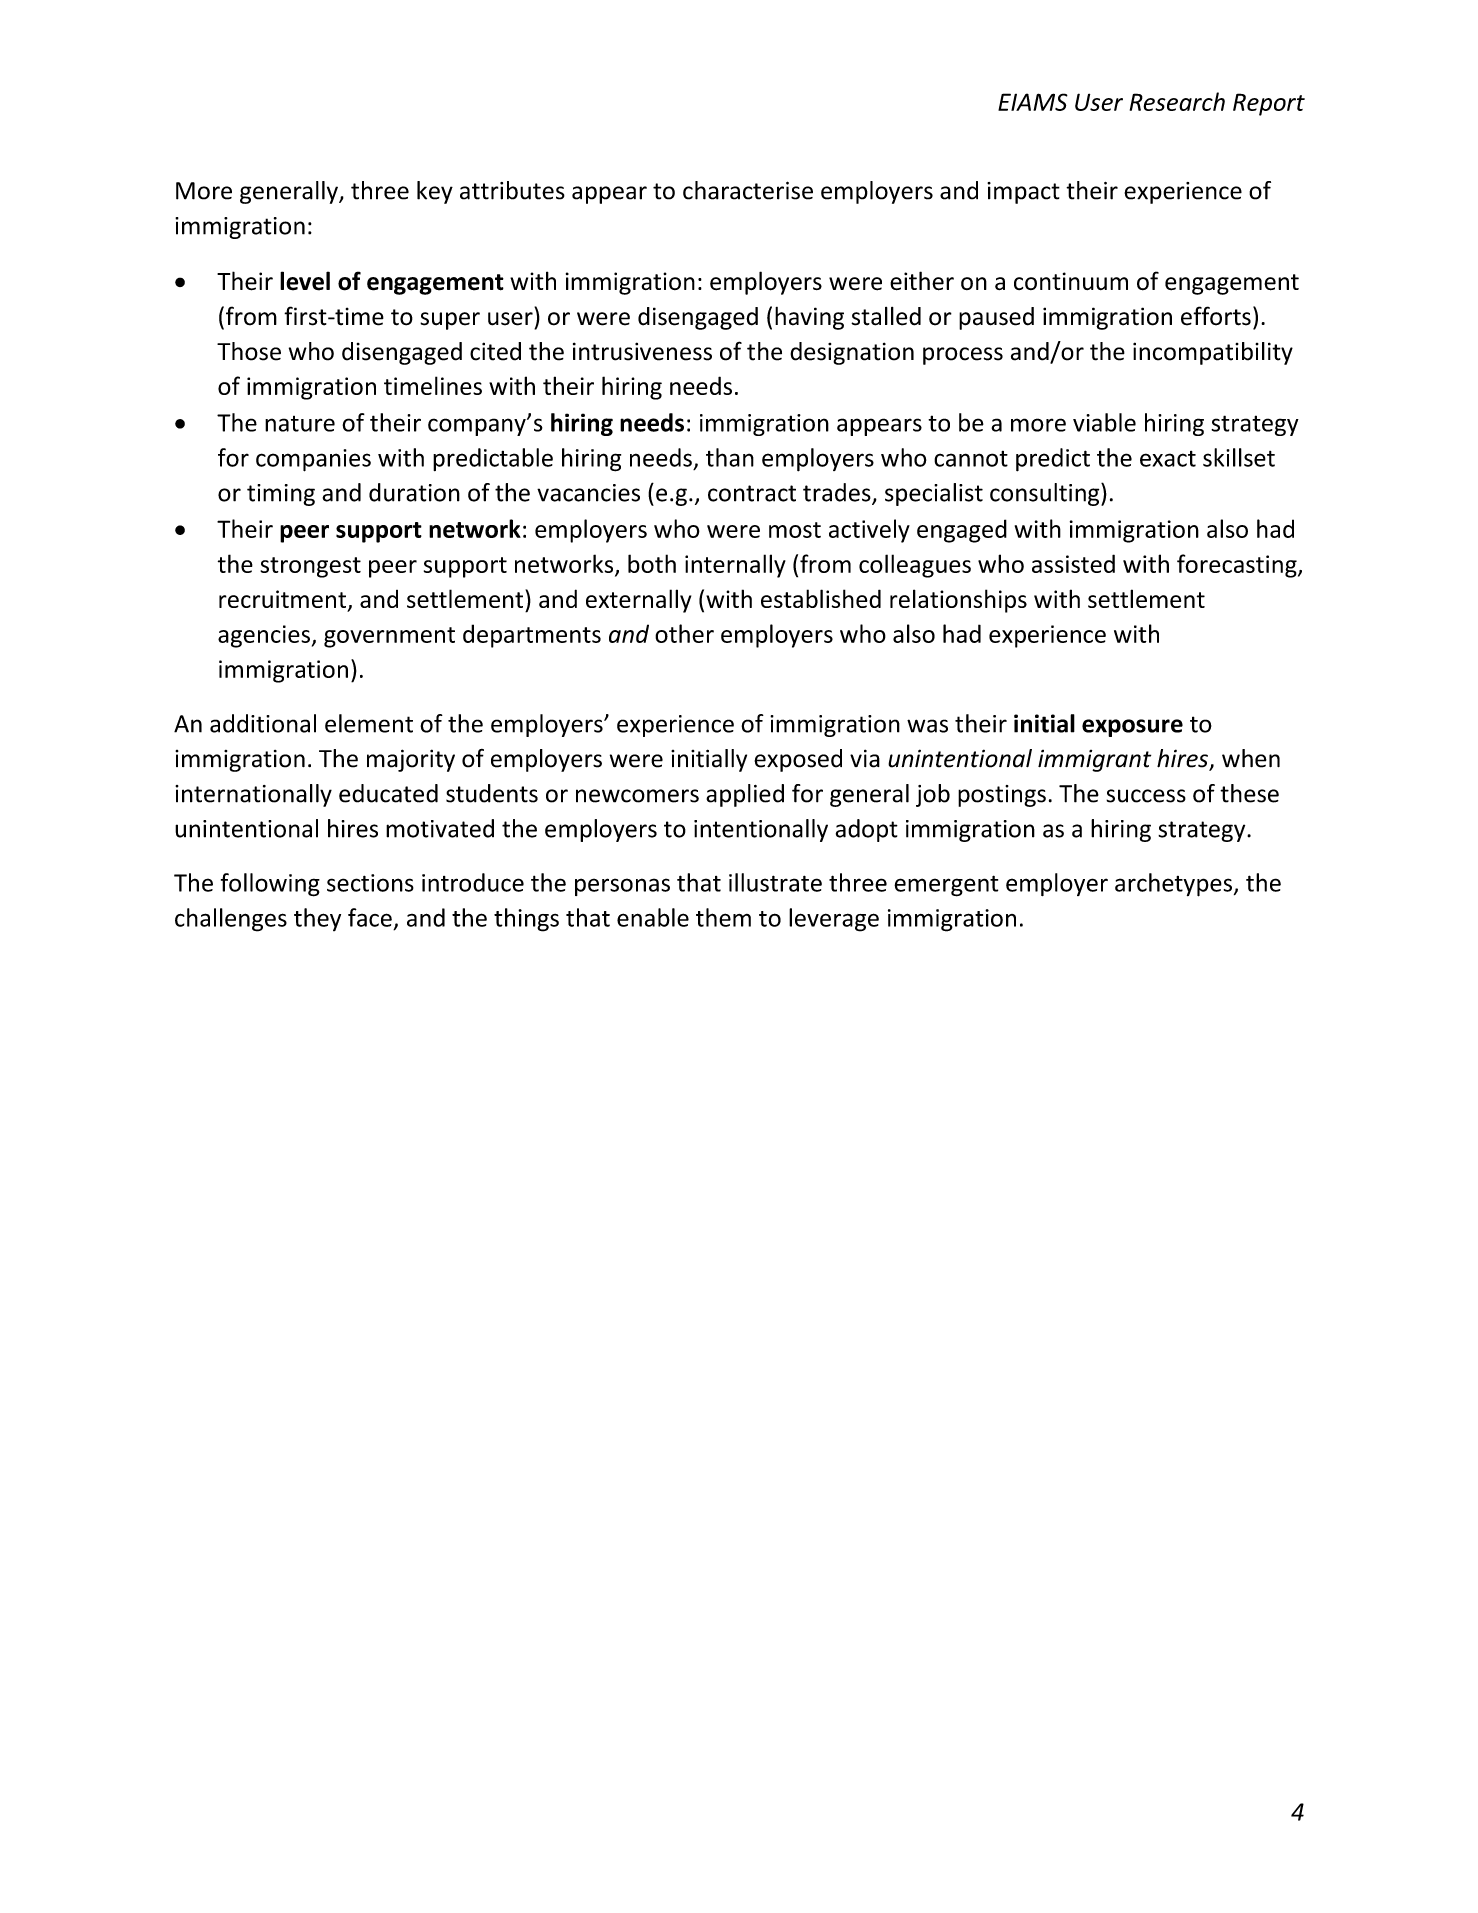 This screenshot has height=1913, width=1478. I want to click on characterise, so click(748, 190).
